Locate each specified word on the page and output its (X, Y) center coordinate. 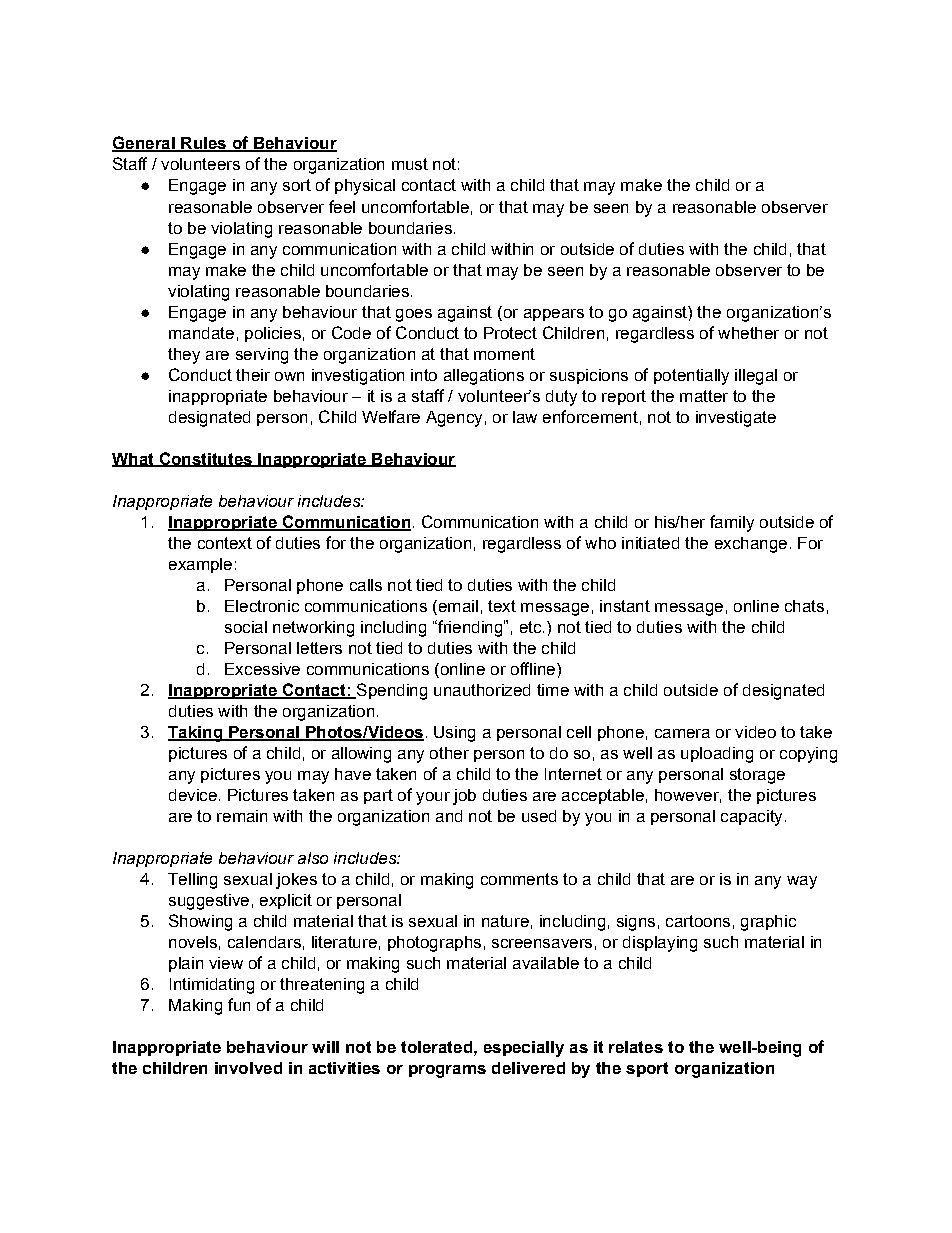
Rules (204, 144)
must (410, 164)
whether (748, 333)
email (457, 606)
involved (248, 1068)
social (246, 627)
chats (804, 606)
